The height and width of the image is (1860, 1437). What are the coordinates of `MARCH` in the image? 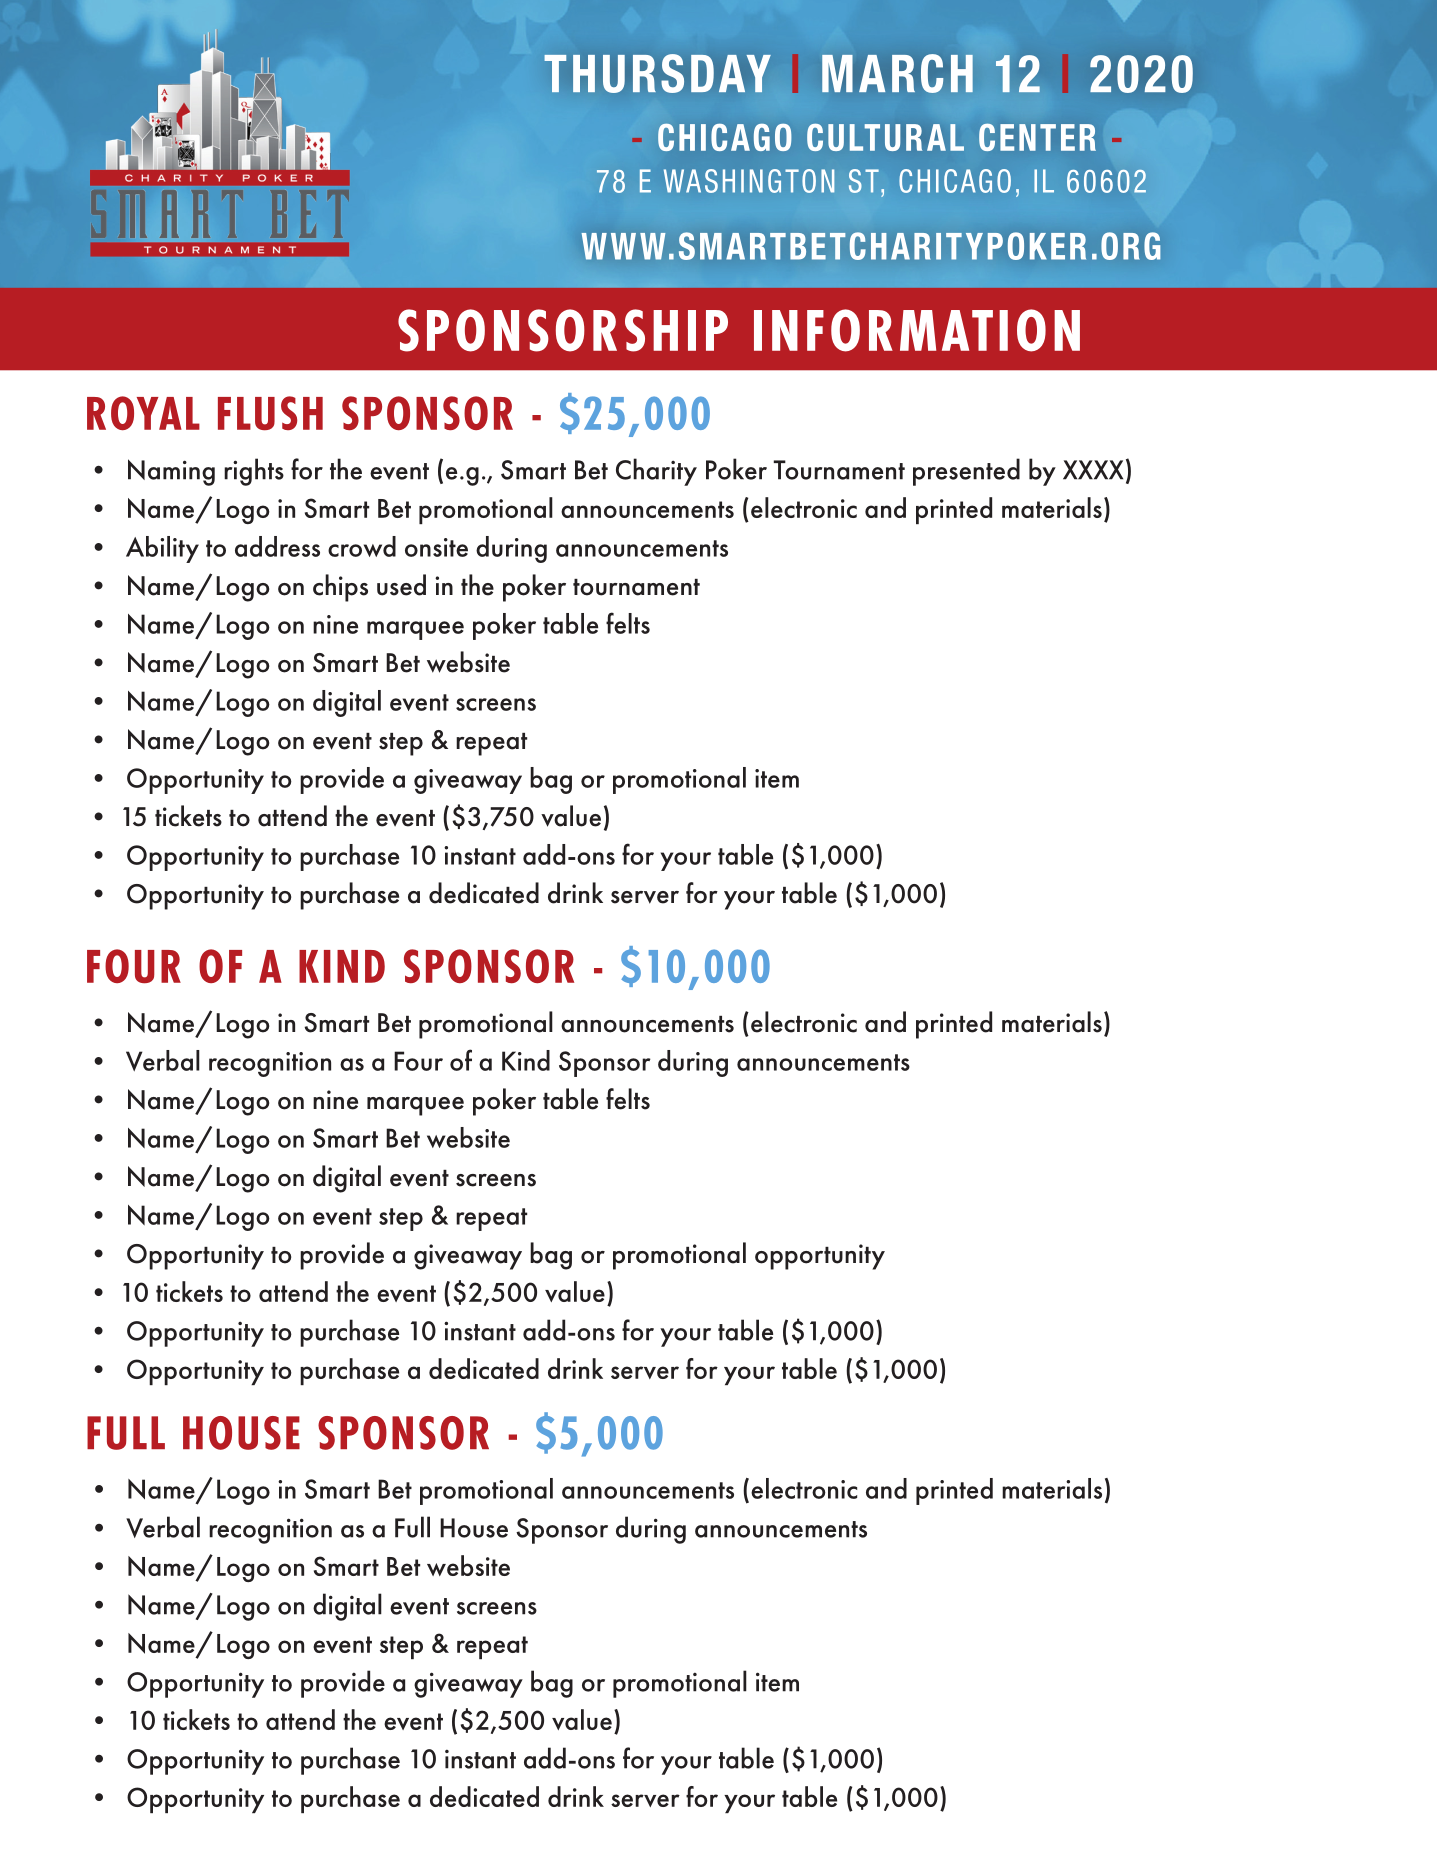 It's located at (897, 73).
